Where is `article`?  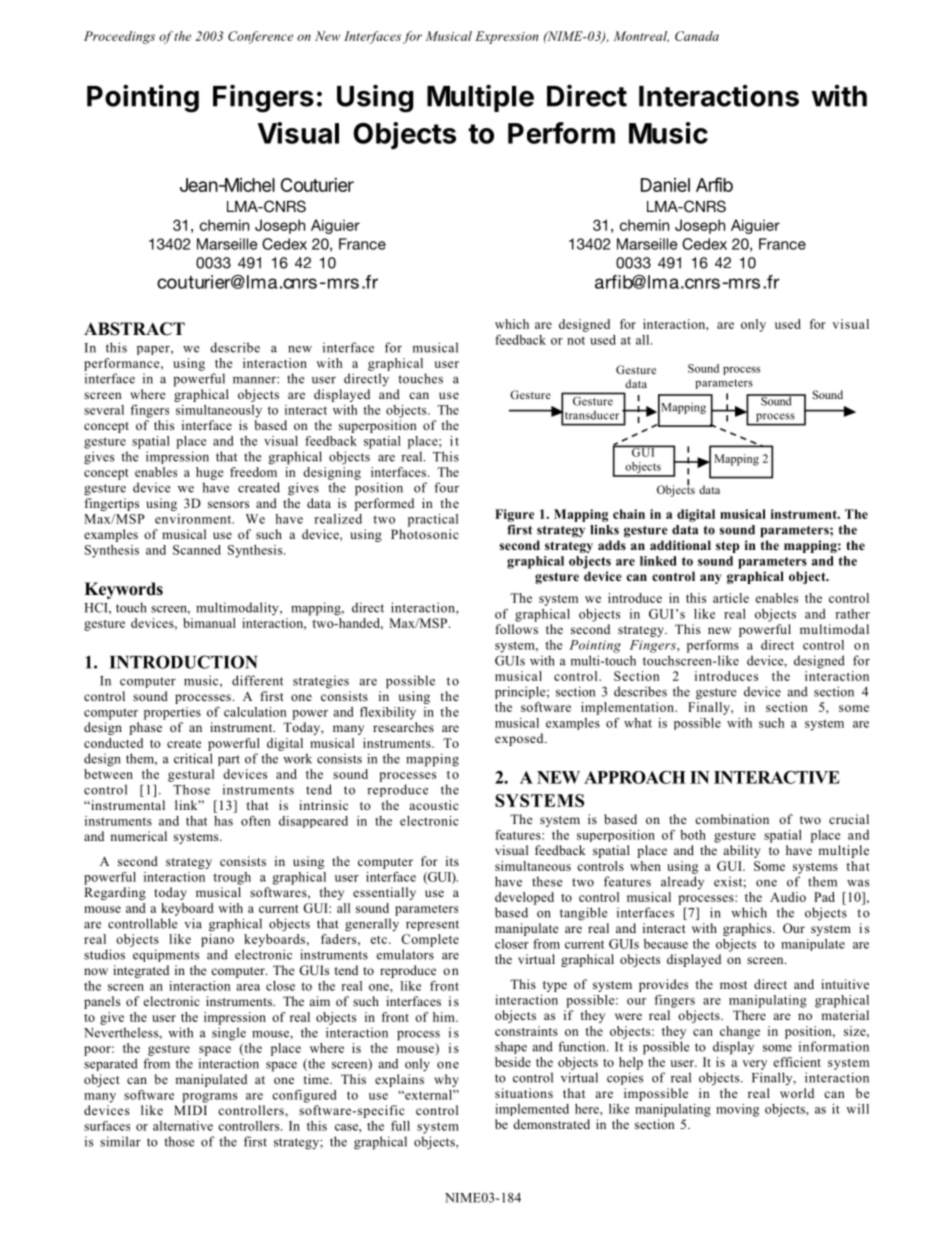 article is located at coordinates (731, 598).
